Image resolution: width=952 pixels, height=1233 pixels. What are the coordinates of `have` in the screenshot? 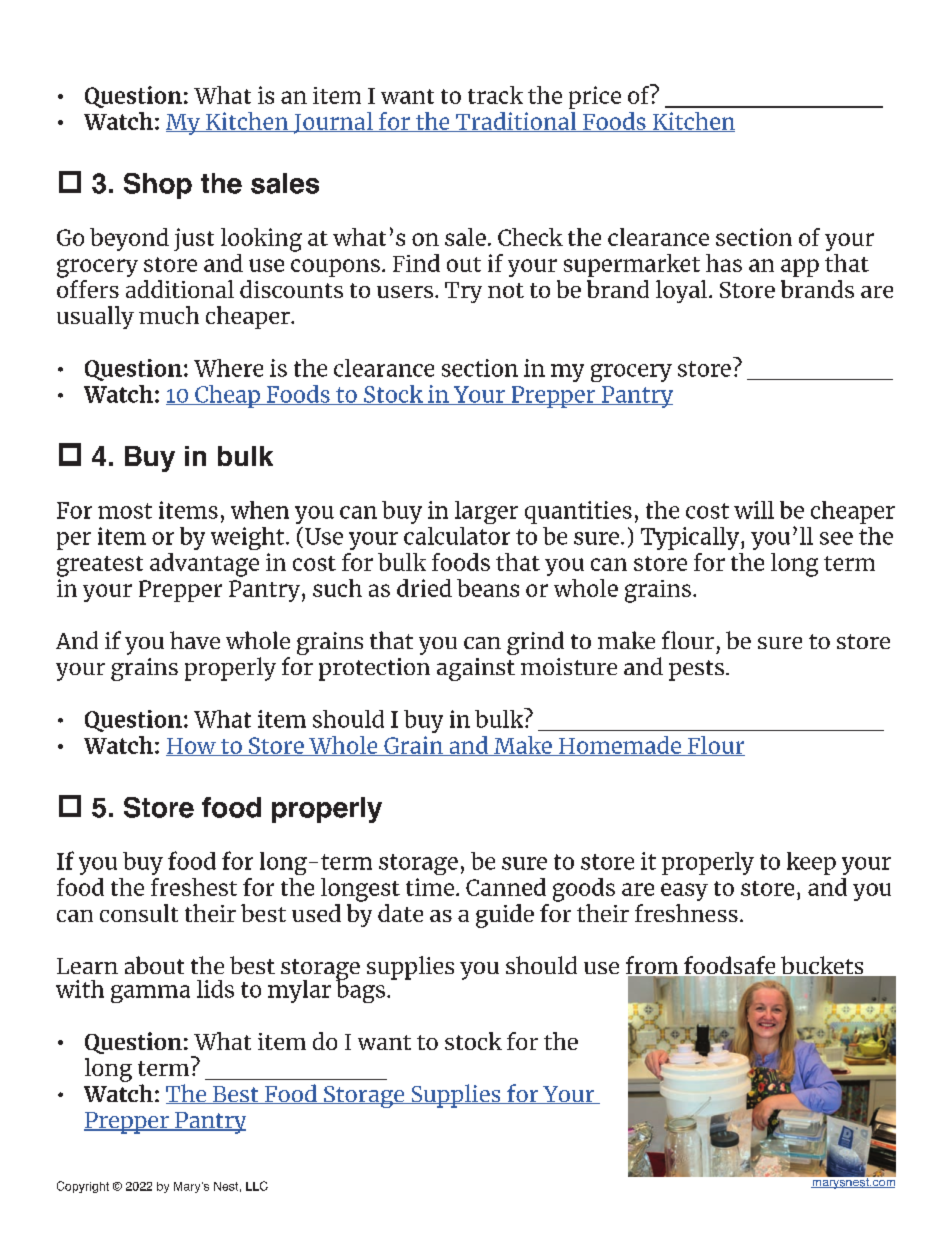 It's located at (195, 640).
